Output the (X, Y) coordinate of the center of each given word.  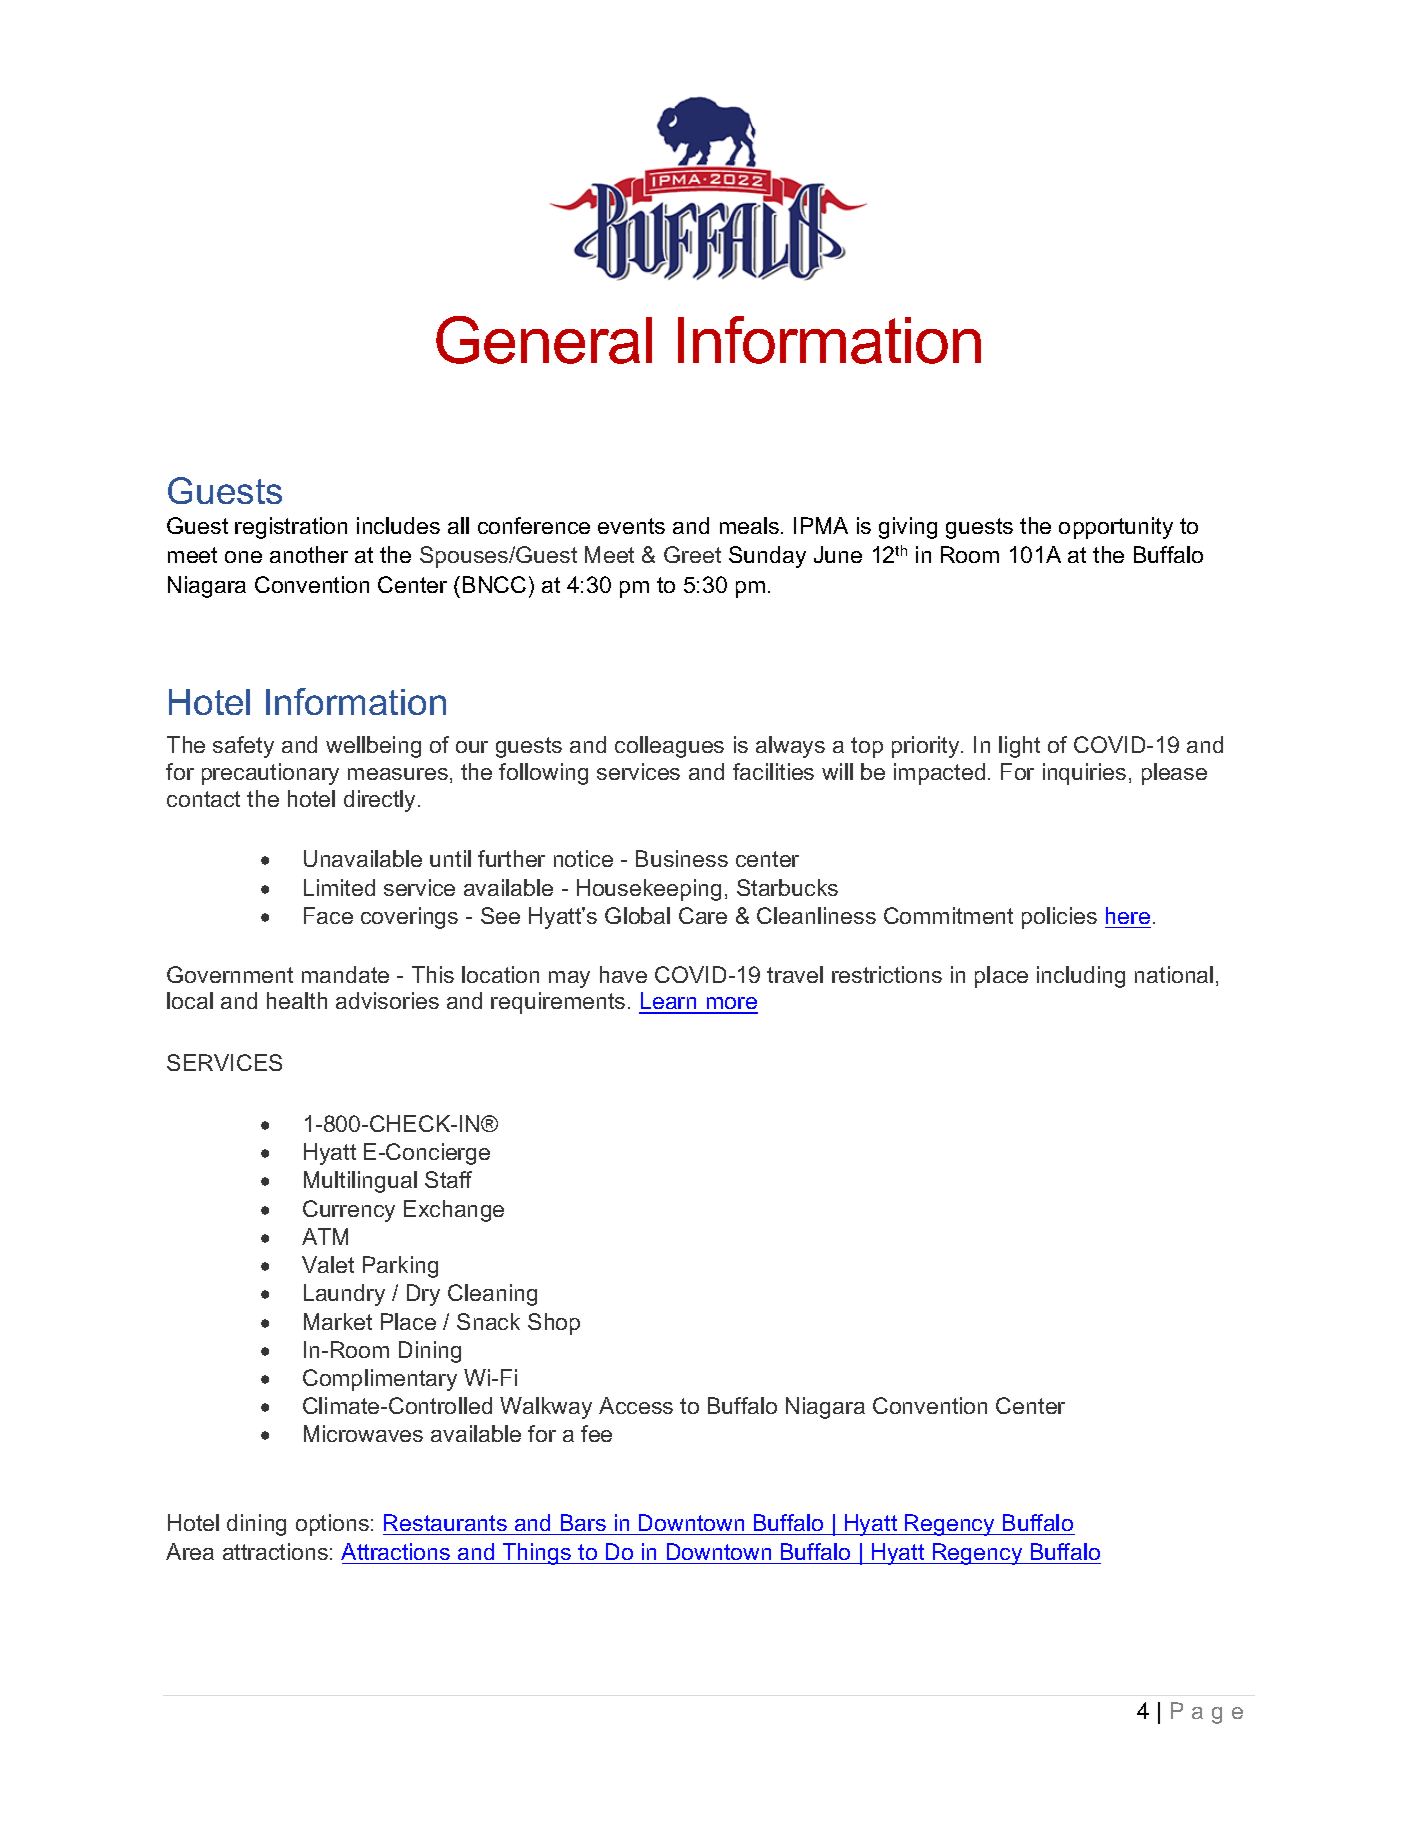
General (544, 340)
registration (291, 528)
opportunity (1116, 528)
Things (537, 1554)
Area (190, 1551)
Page (1207, 1713)
